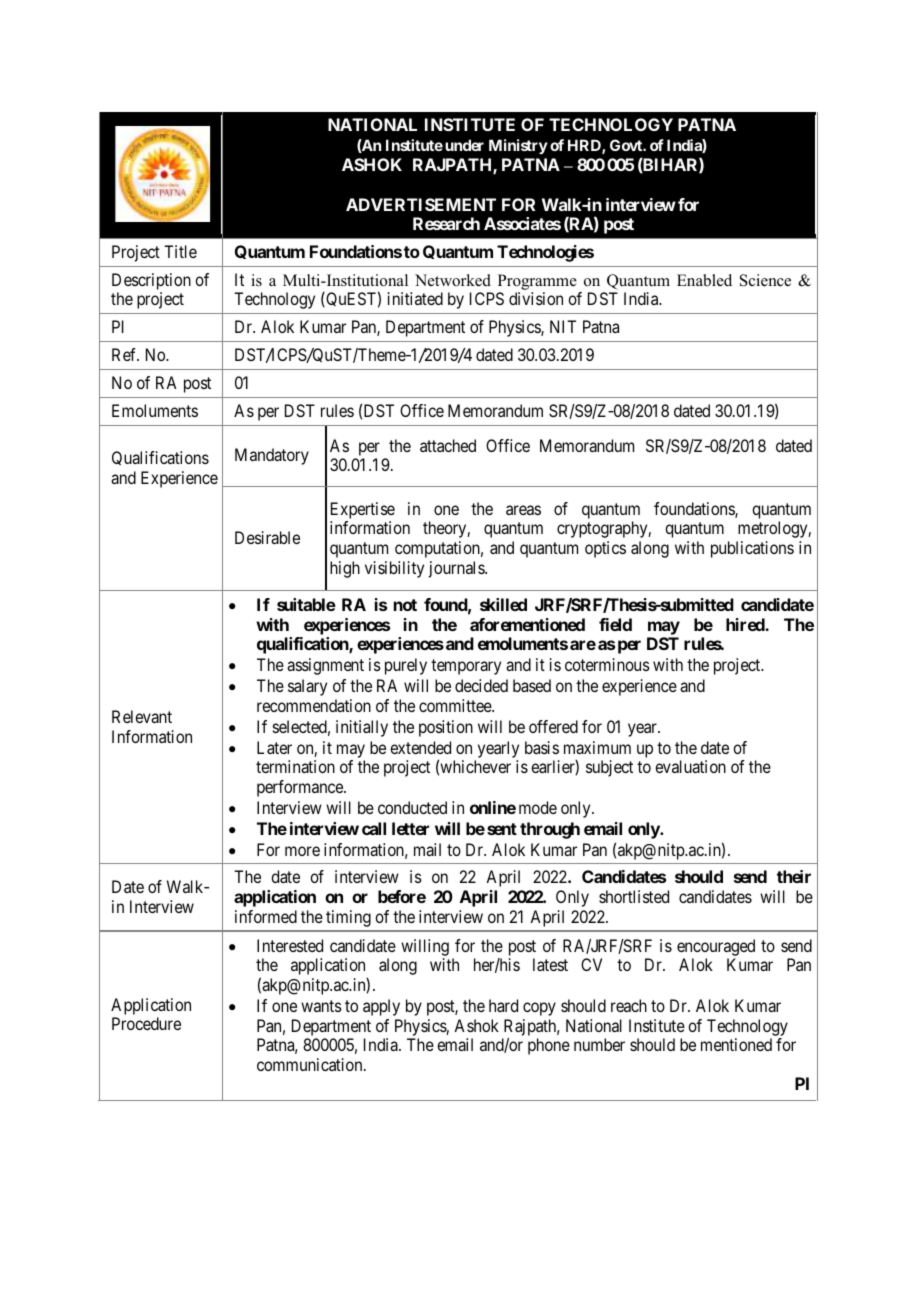 The image size is (924, 1308). I want to click on Title, so click(180, 251).
